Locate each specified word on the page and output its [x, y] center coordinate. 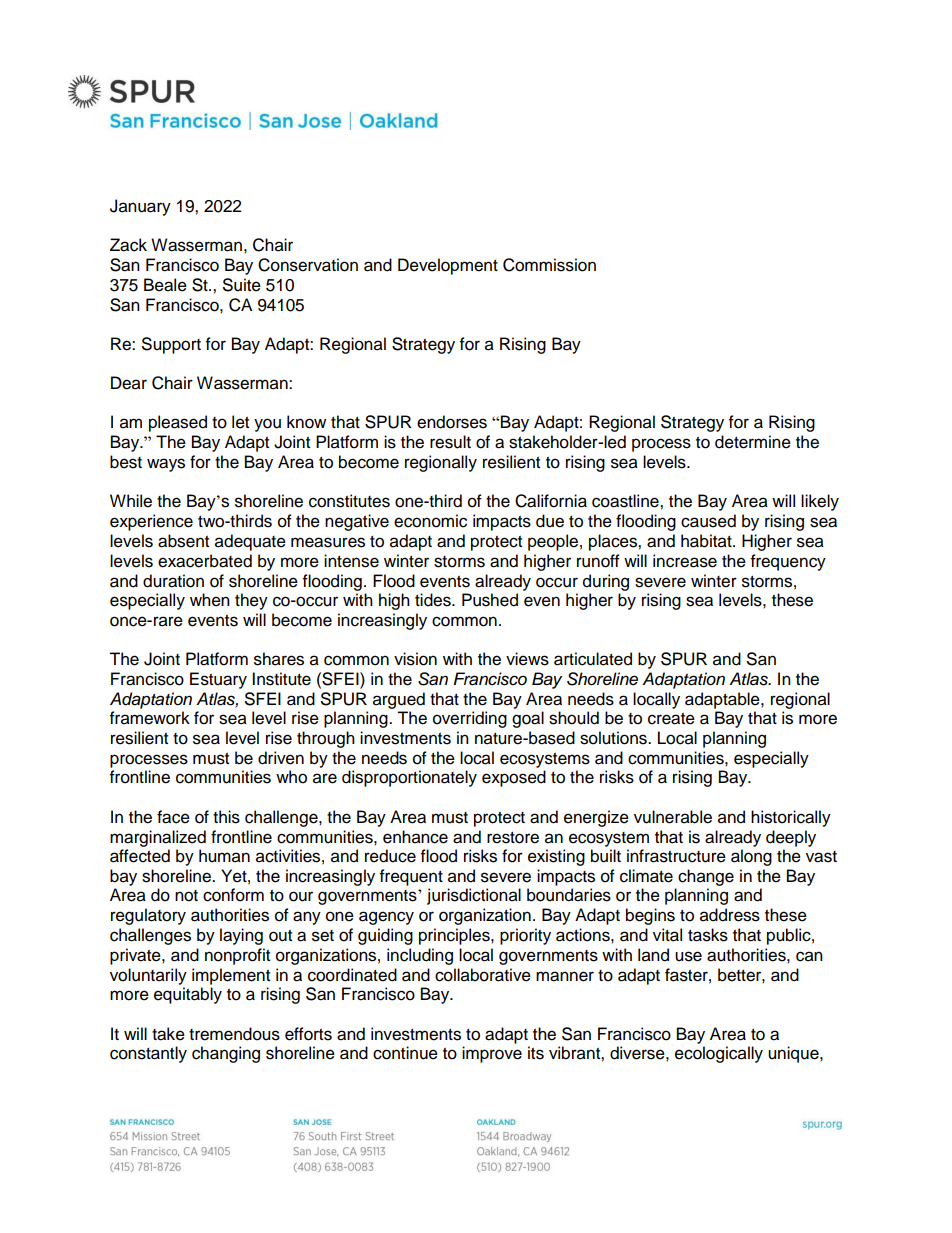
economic [430, 521]
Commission [549, 265]
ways [166, 465]
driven [281, 758]
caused [708, 521]
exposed [514, 778]
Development [448, 266]
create [671, 719]
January [140, 207]
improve [492, 1054]
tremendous [234, 1034]
